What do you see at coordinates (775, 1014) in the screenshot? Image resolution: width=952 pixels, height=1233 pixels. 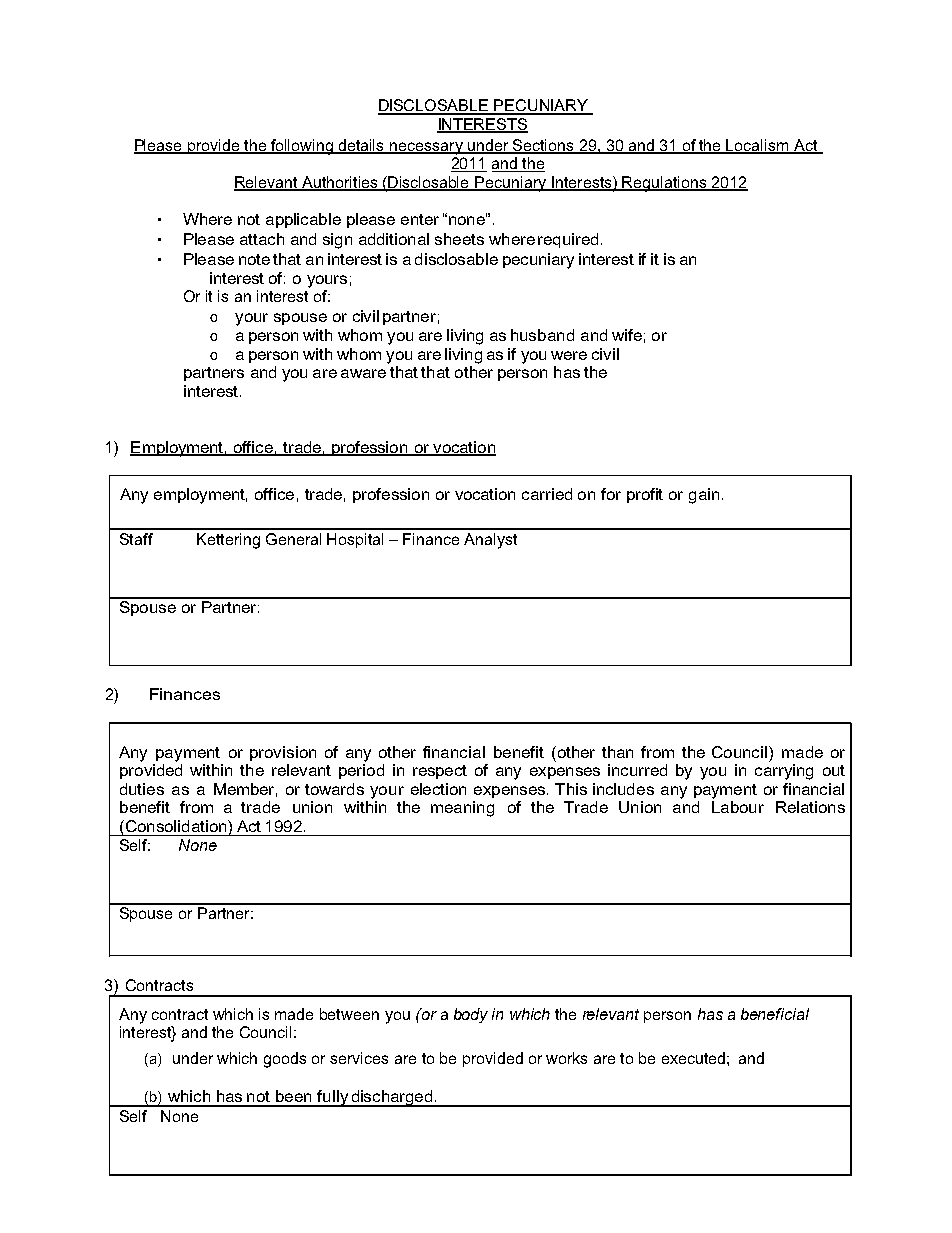 I see `beneficial` at bounding box center [775, 1014].
